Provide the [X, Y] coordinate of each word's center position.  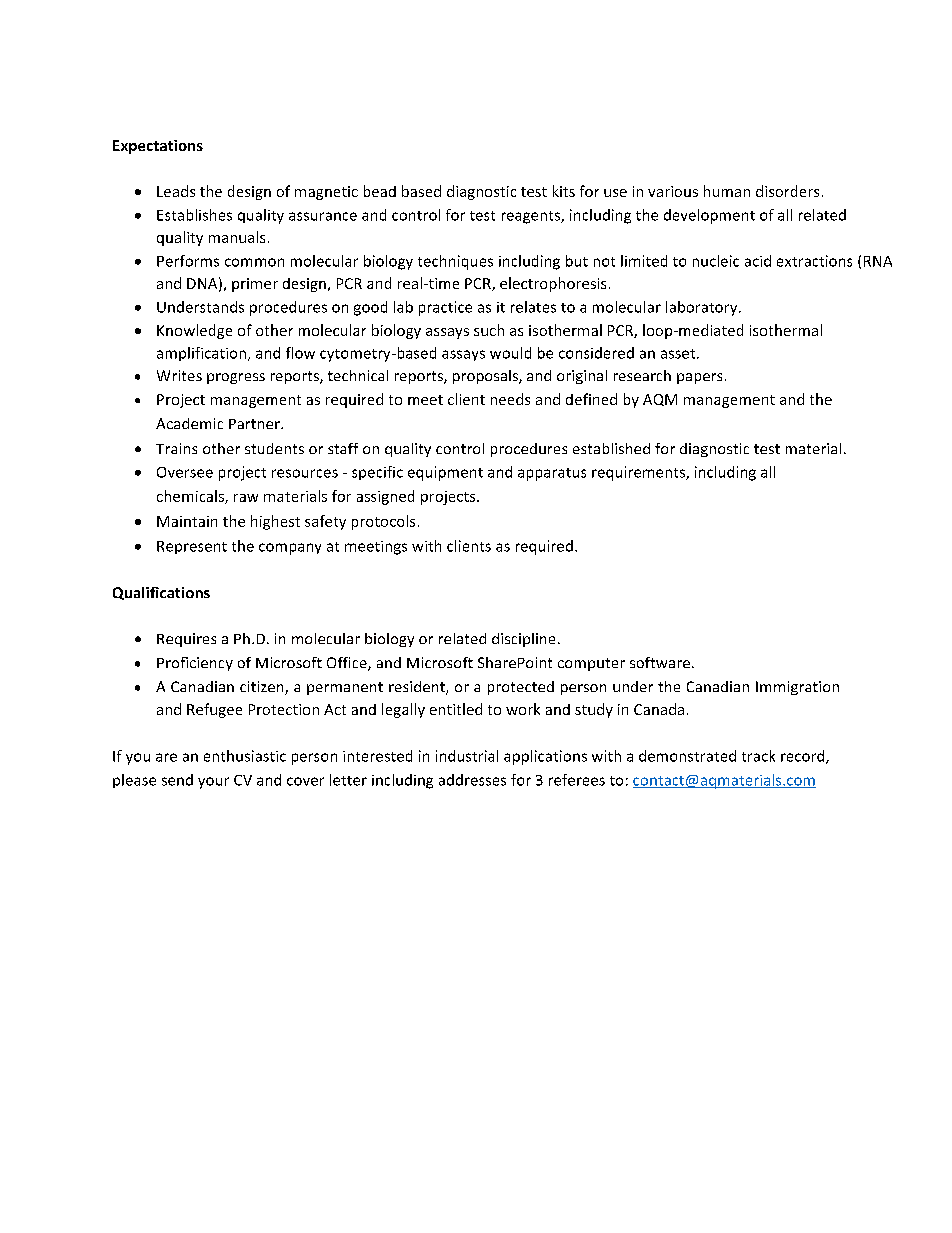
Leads [176, 191]
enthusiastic [245, 756]
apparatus [552, 474]
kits [564, 191]
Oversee [185, 472]
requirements [639, 473]
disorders [787, 191]
